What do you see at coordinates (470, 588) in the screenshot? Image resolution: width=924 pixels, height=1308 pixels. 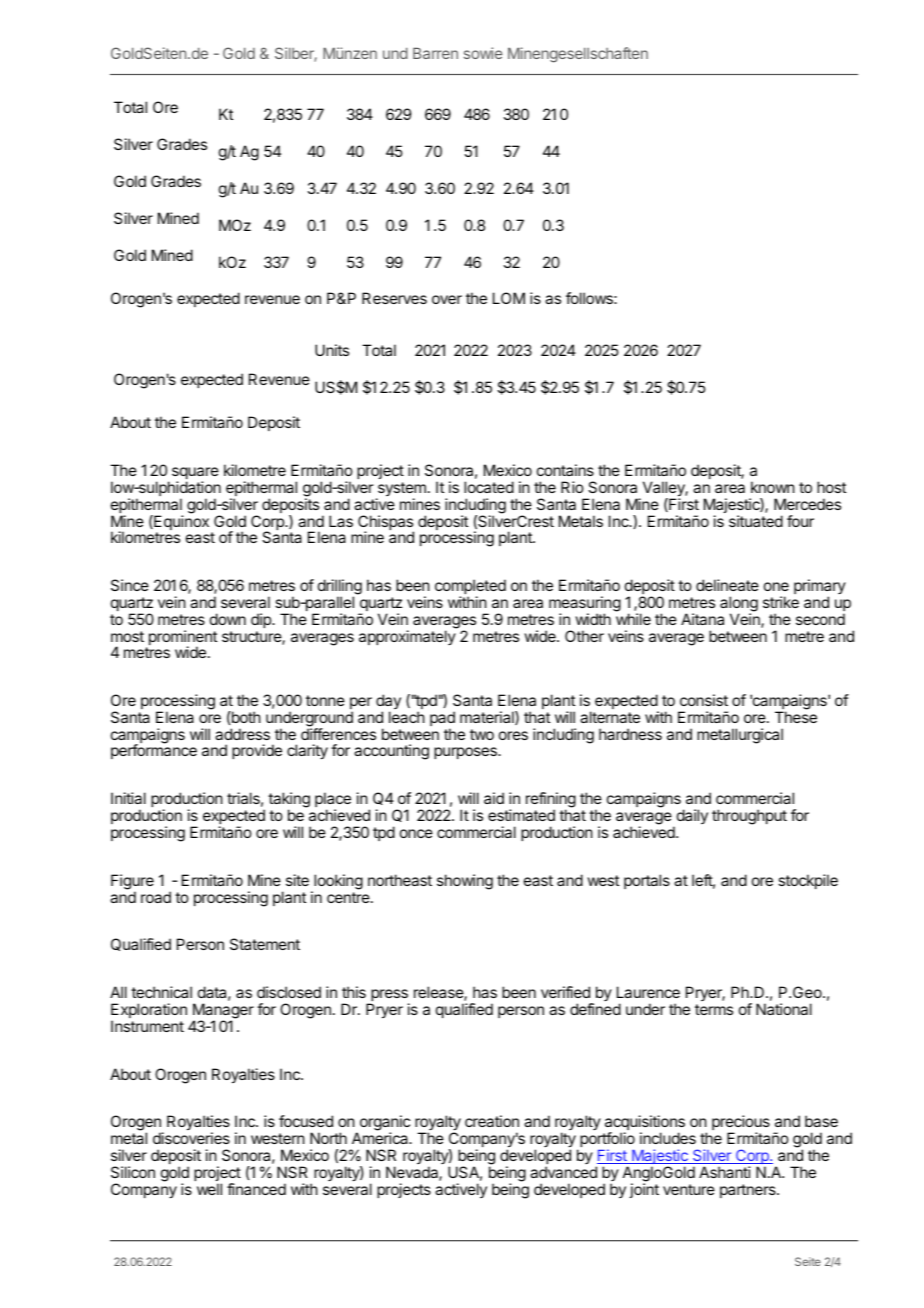 I see `completed` at bounding box center [470, 588].
